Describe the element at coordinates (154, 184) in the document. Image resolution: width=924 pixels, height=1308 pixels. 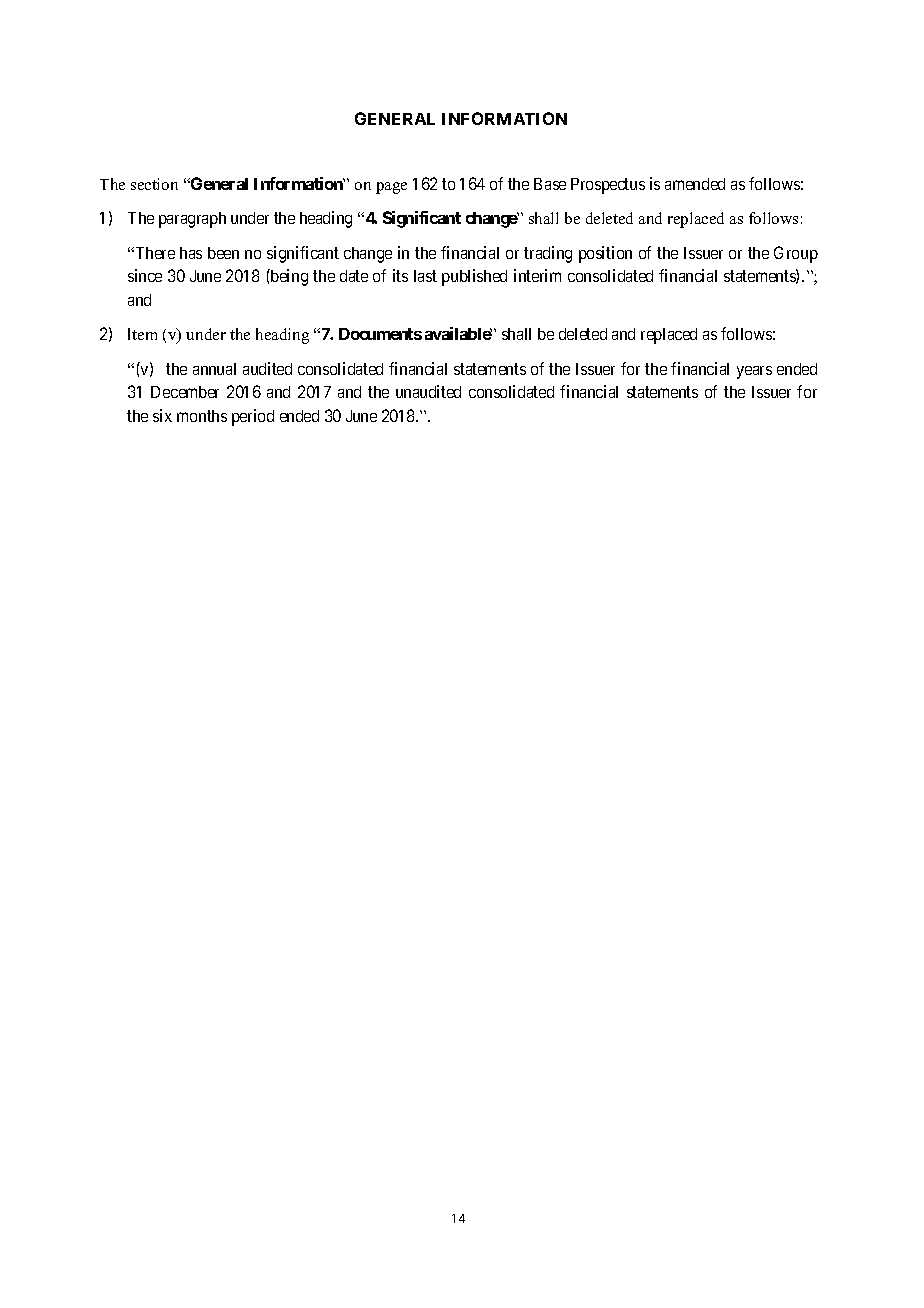
I see `section` at that location.
